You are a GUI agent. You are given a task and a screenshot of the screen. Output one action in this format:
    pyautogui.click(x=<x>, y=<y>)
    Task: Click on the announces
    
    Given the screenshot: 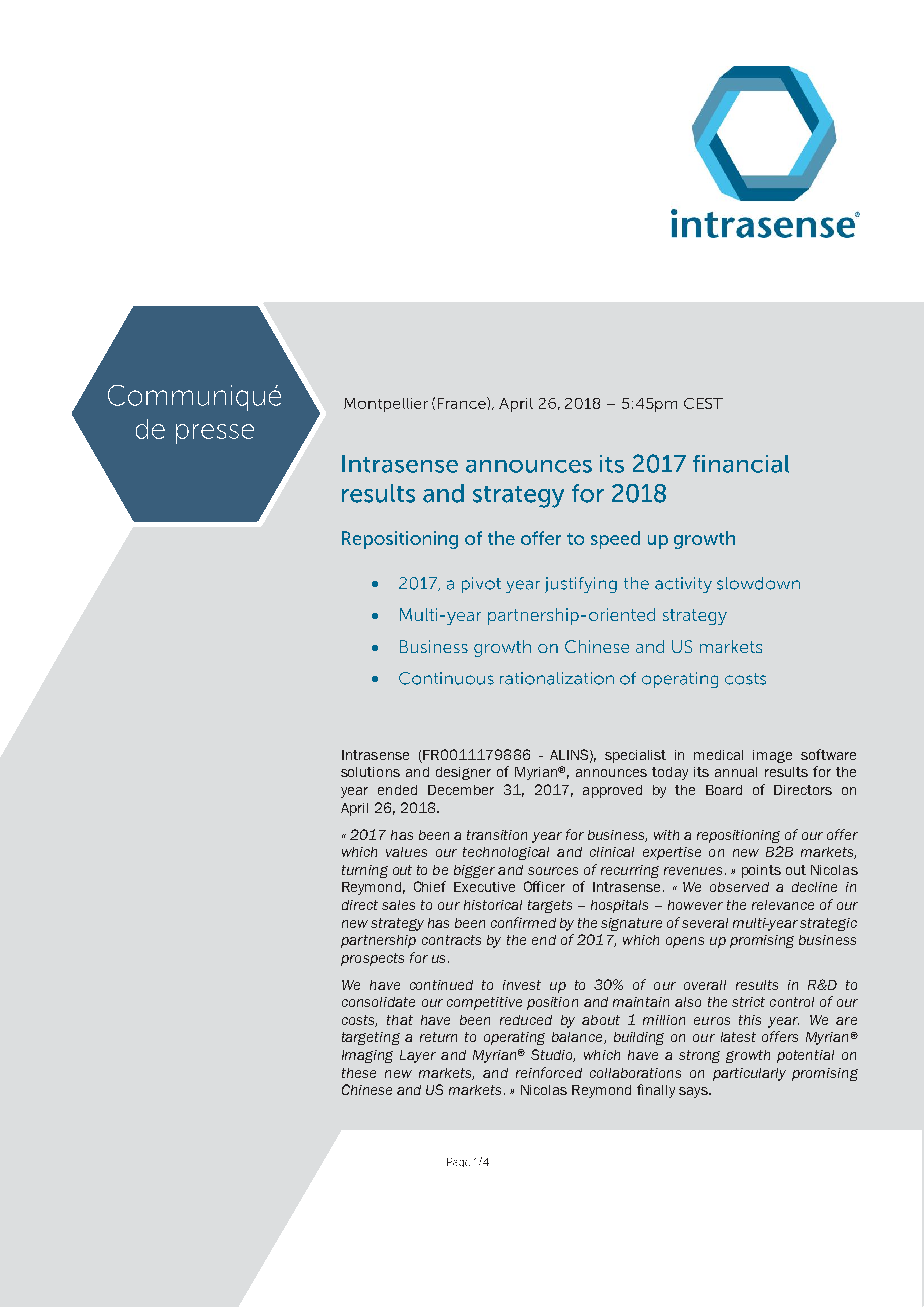 What is the action you would take?
    pyautogui.click(x=611, y=773)
